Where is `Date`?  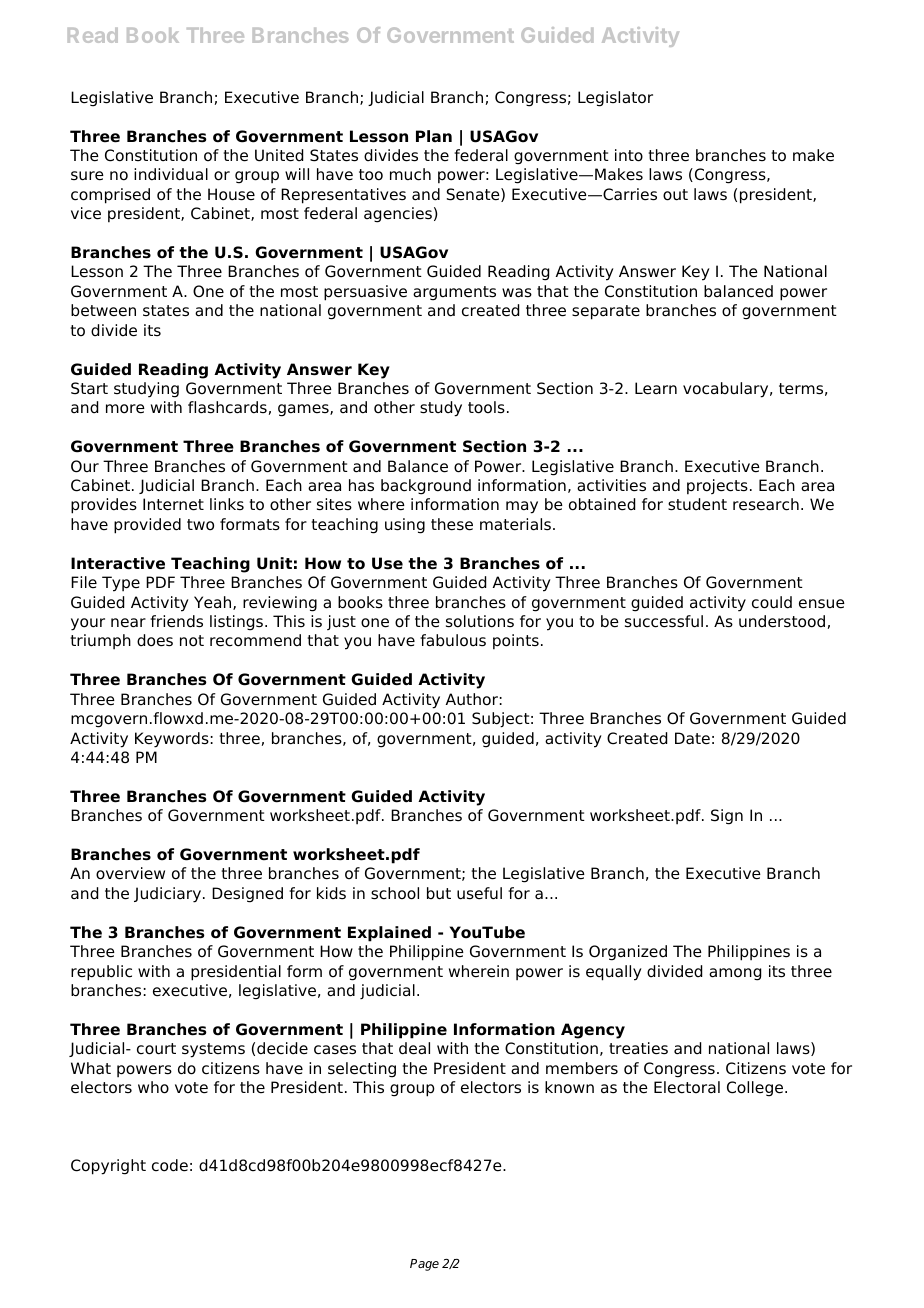 Date is located at coordinates (692, 738).
